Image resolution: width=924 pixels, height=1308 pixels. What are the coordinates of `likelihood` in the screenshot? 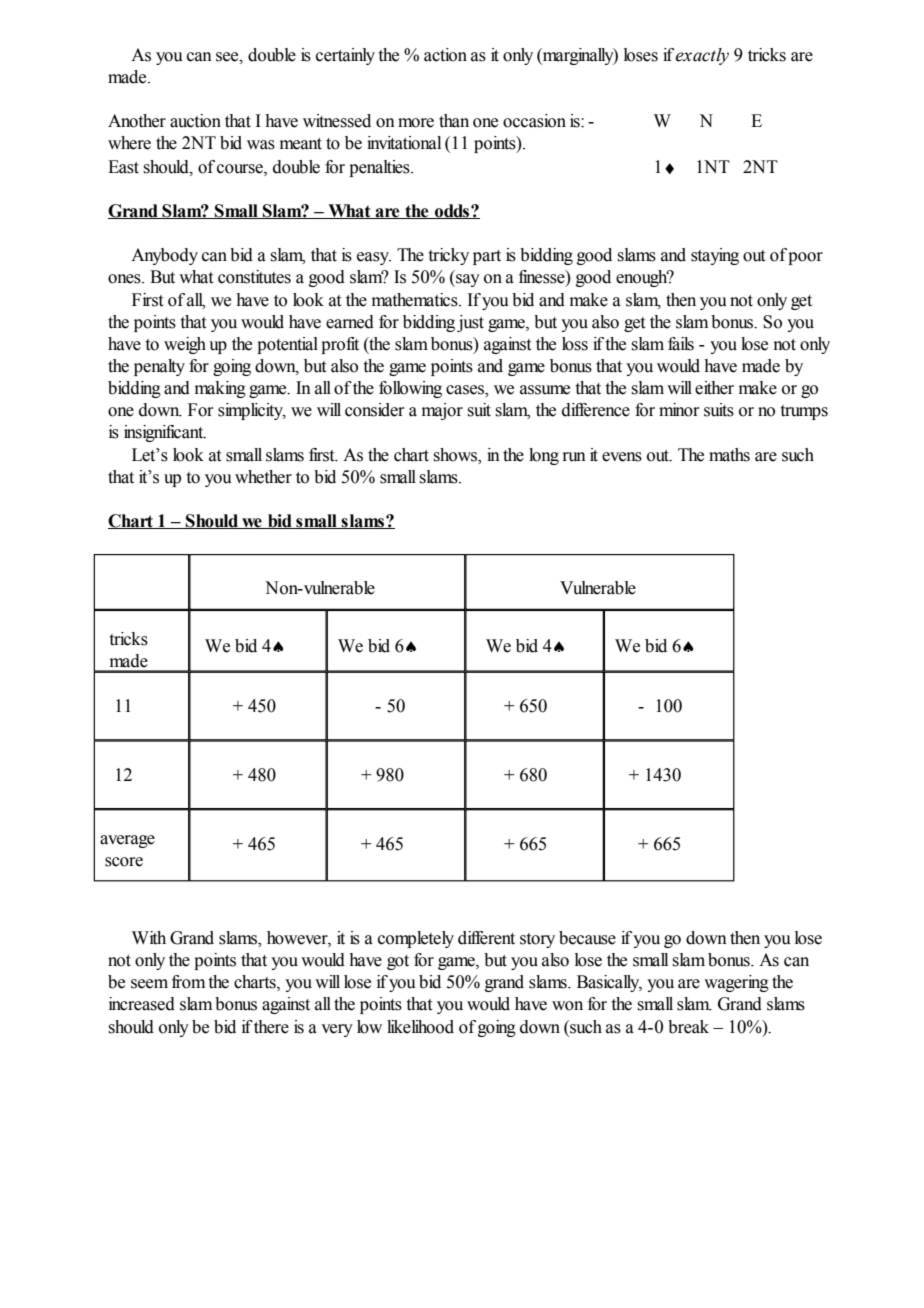 It's located at (420, 1027).
